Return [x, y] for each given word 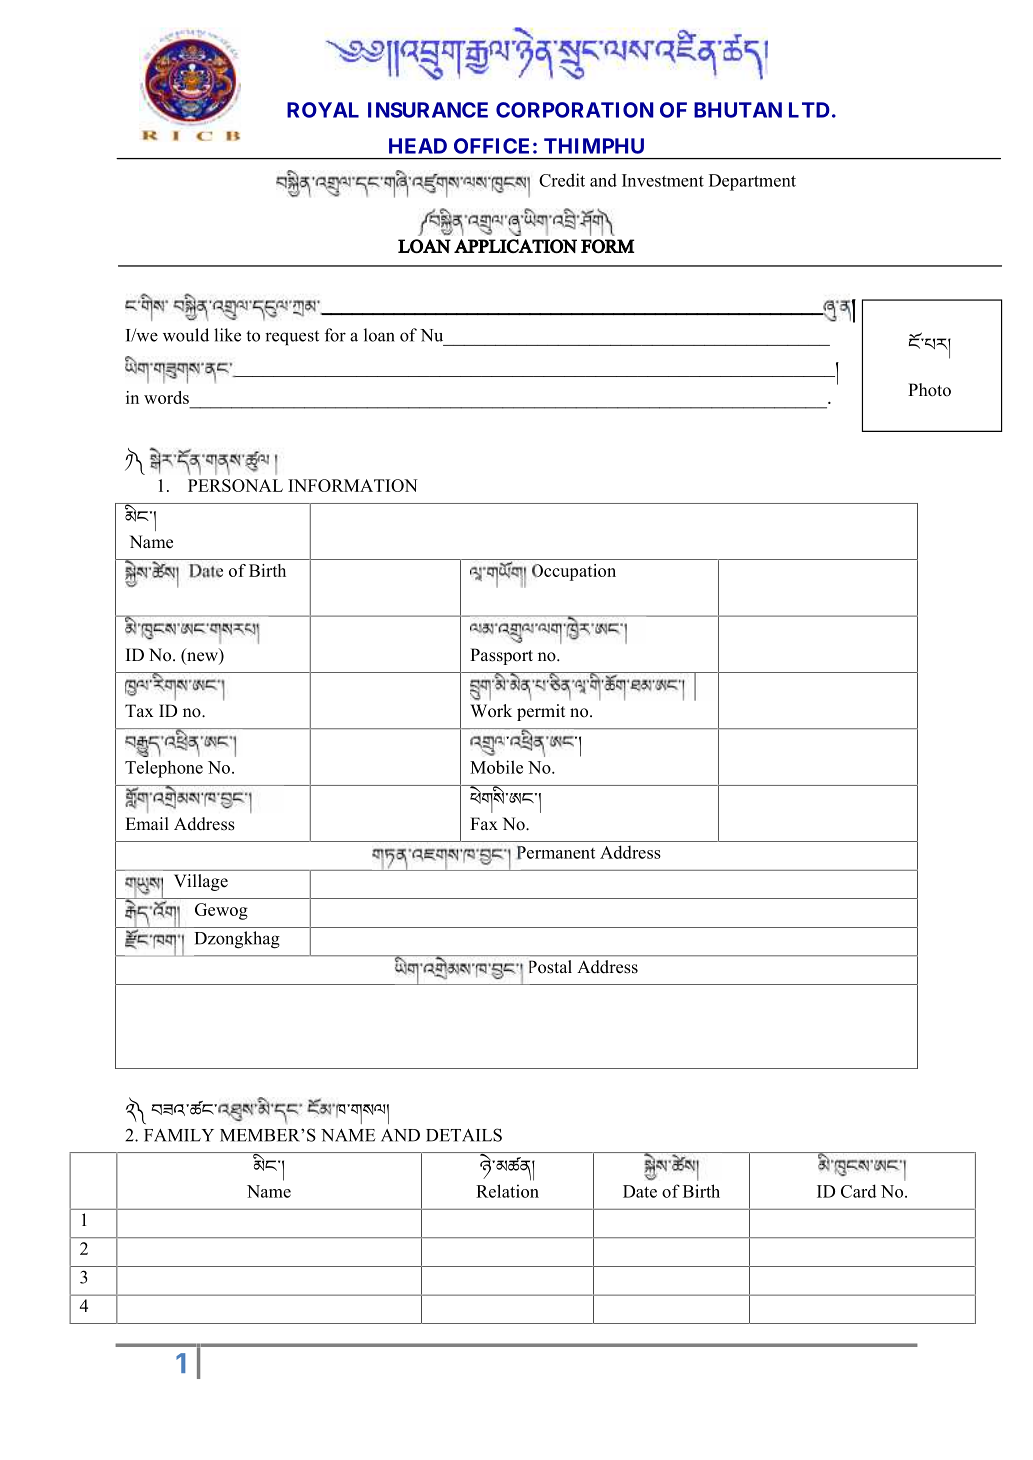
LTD [809, 110]
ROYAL [323, 110]
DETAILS [464, 1135]
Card [859, 1191]
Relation [507, 1191]
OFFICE [491, 146]
